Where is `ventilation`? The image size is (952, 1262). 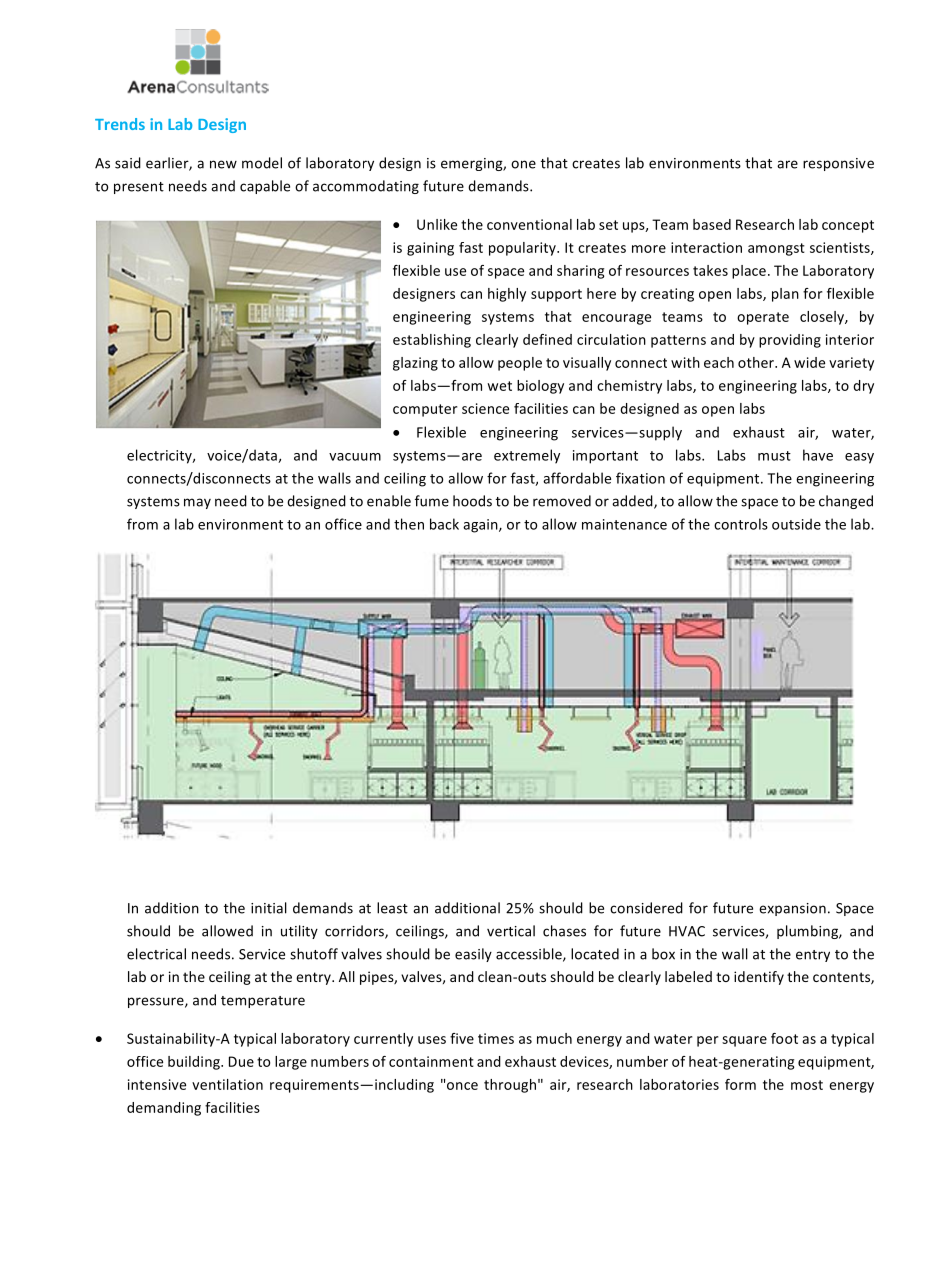
ventilation is located at coordinates (227, 1084).
